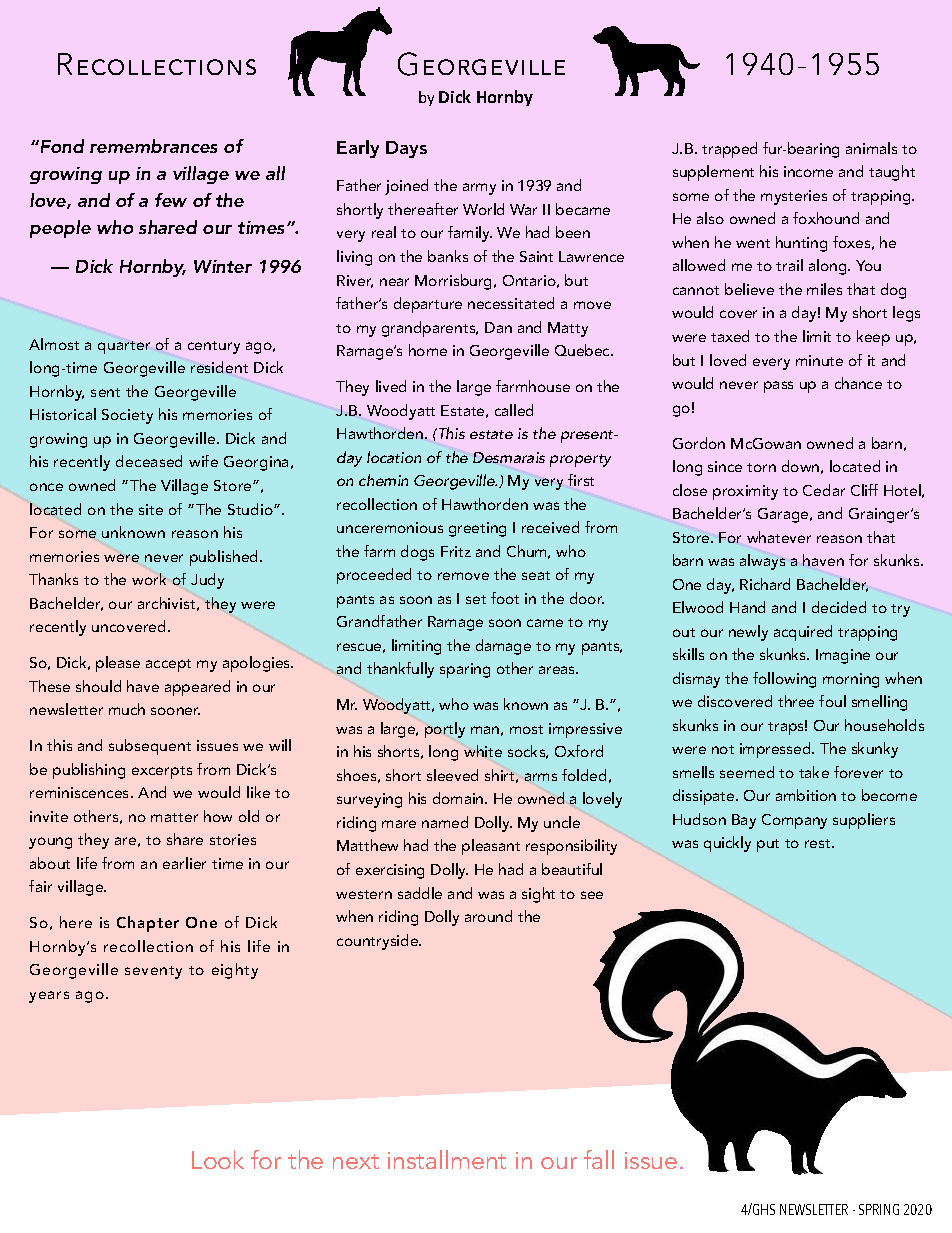  Describe the element at coordinates (452, 775) in the screenshot. I see `sleeved` at that location.
